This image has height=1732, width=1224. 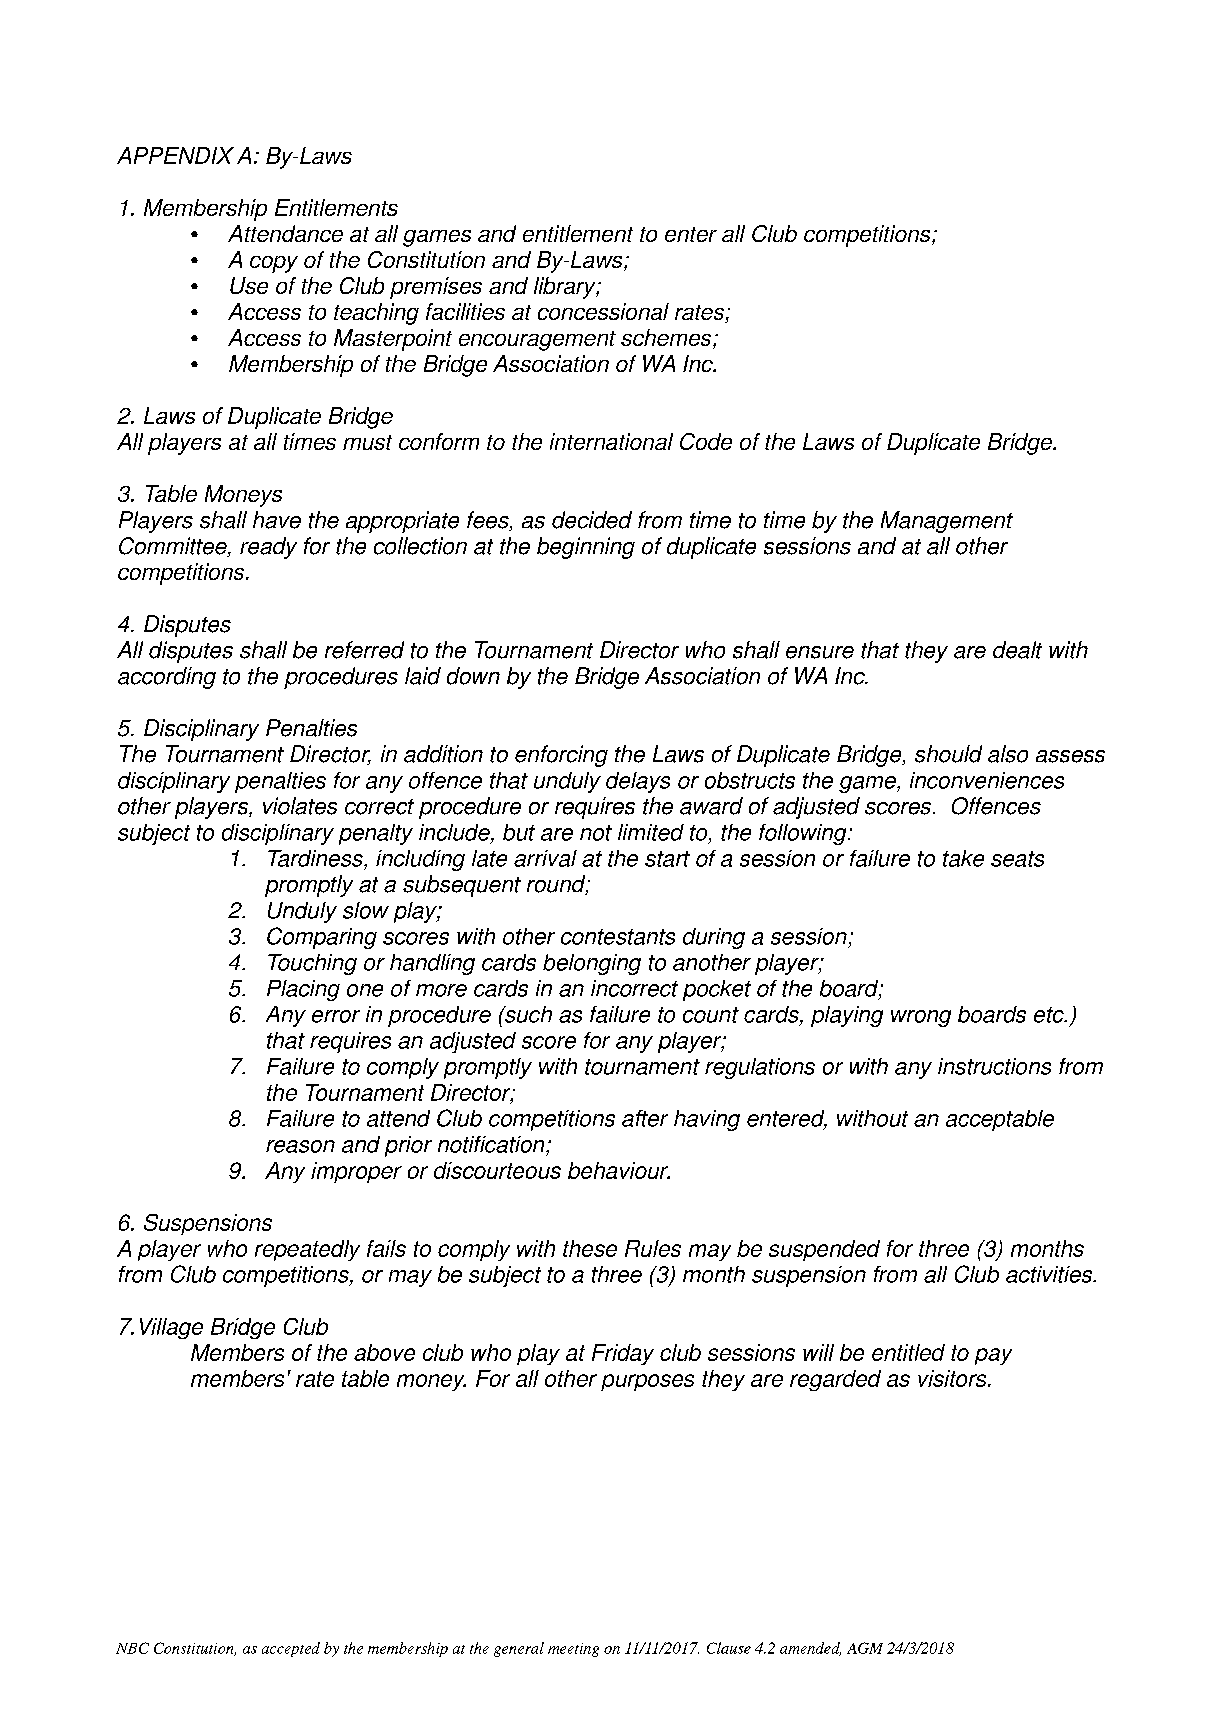 I want to click on AGM, so click(x=865, y=1648).
